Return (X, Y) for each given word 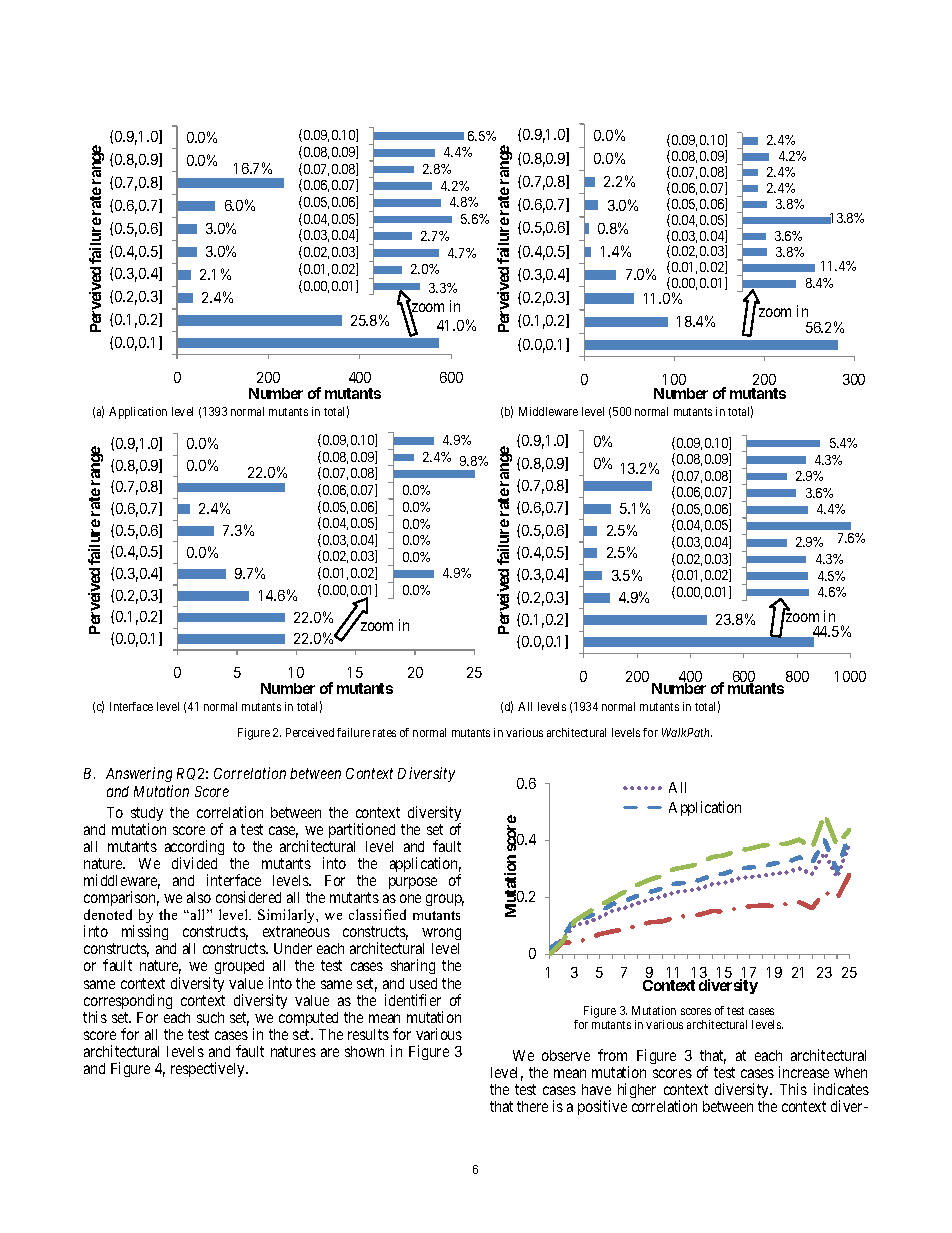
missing (145, 934)
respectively (209, 1069)
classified (377, 914)
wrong (441, 936)
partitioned (362, 832)
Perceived (310, 732)
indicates (841, 1089)
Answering (139, 774)
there (532, 1106)
